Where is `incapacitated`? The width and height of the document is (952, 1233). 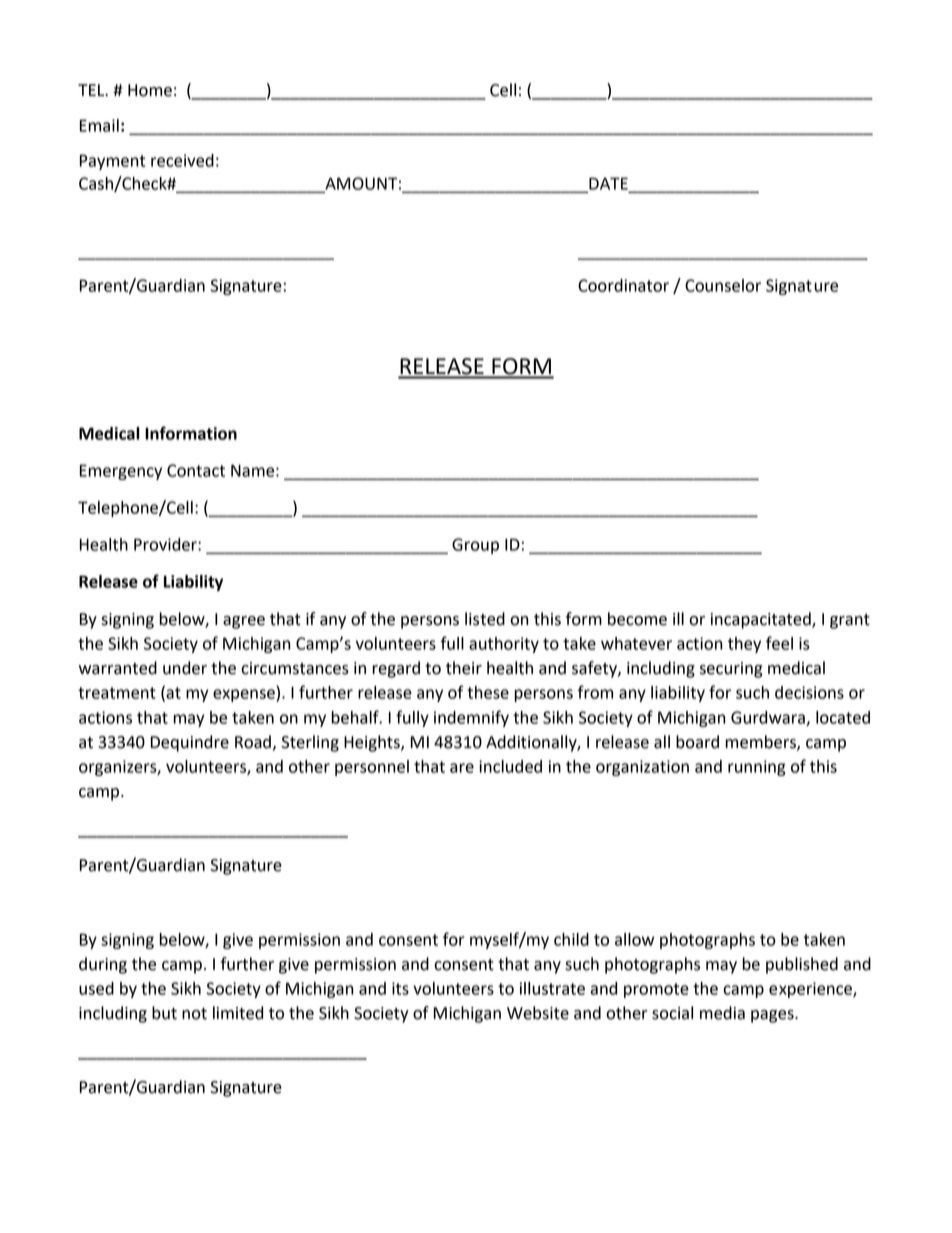
incapacitated is located at coordinates (762, 620).
